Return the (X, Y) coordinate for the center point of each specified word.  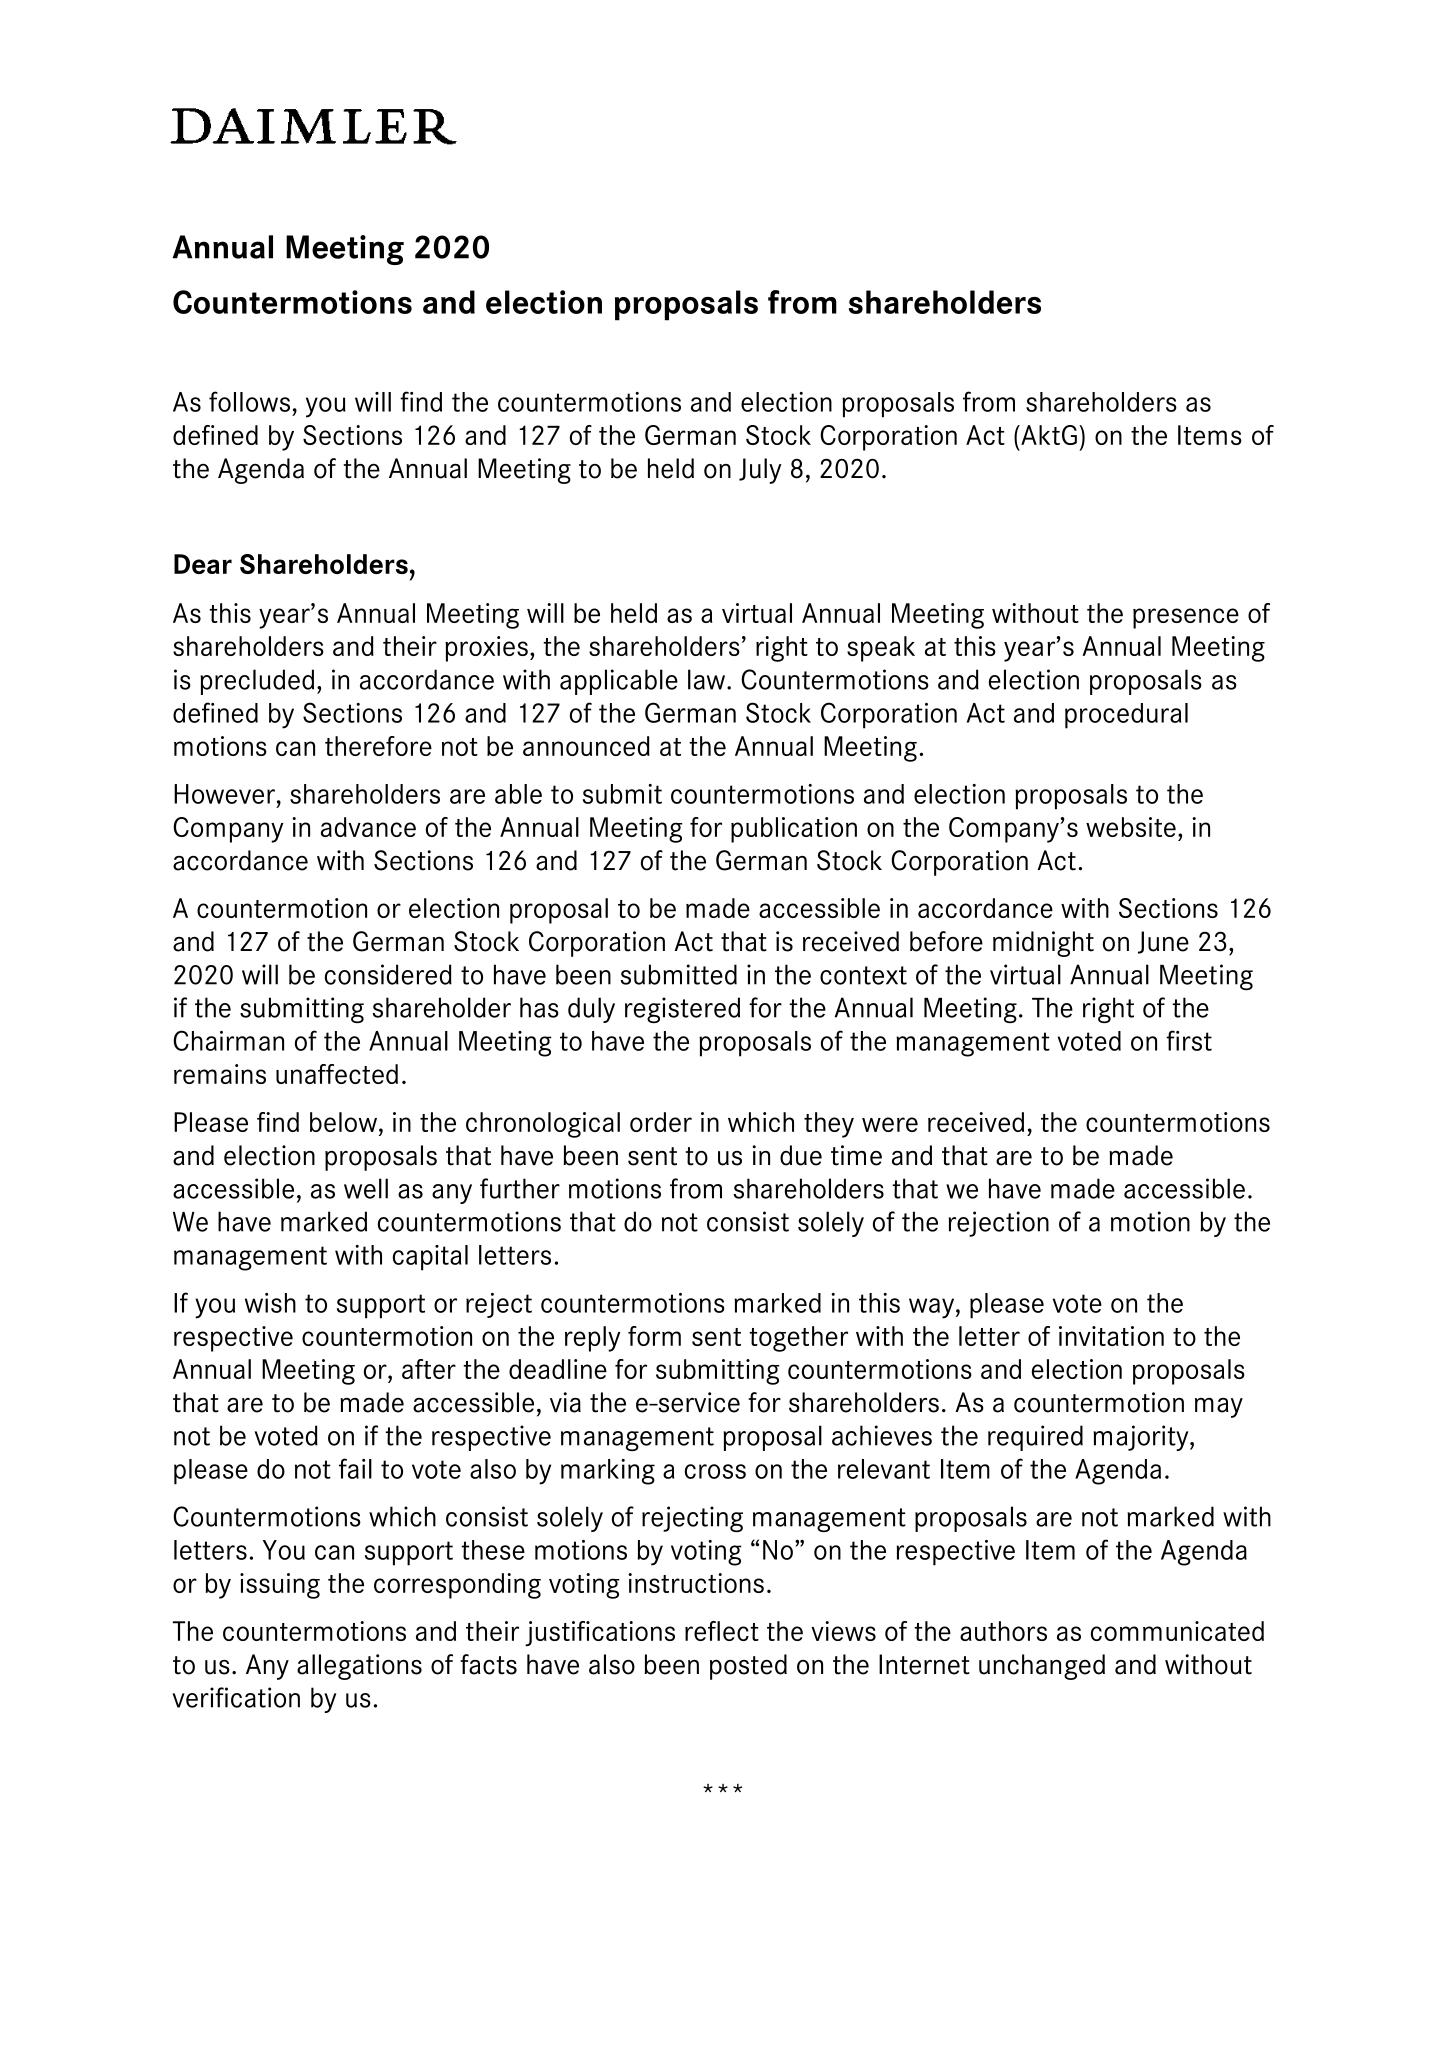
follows (249, 401)
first (1189, 1040)
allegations (359, 1667)
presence (1186, 618)
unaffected (337, 1074)
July (760, 471)
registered (682, 1010)
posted (748, 1667)
